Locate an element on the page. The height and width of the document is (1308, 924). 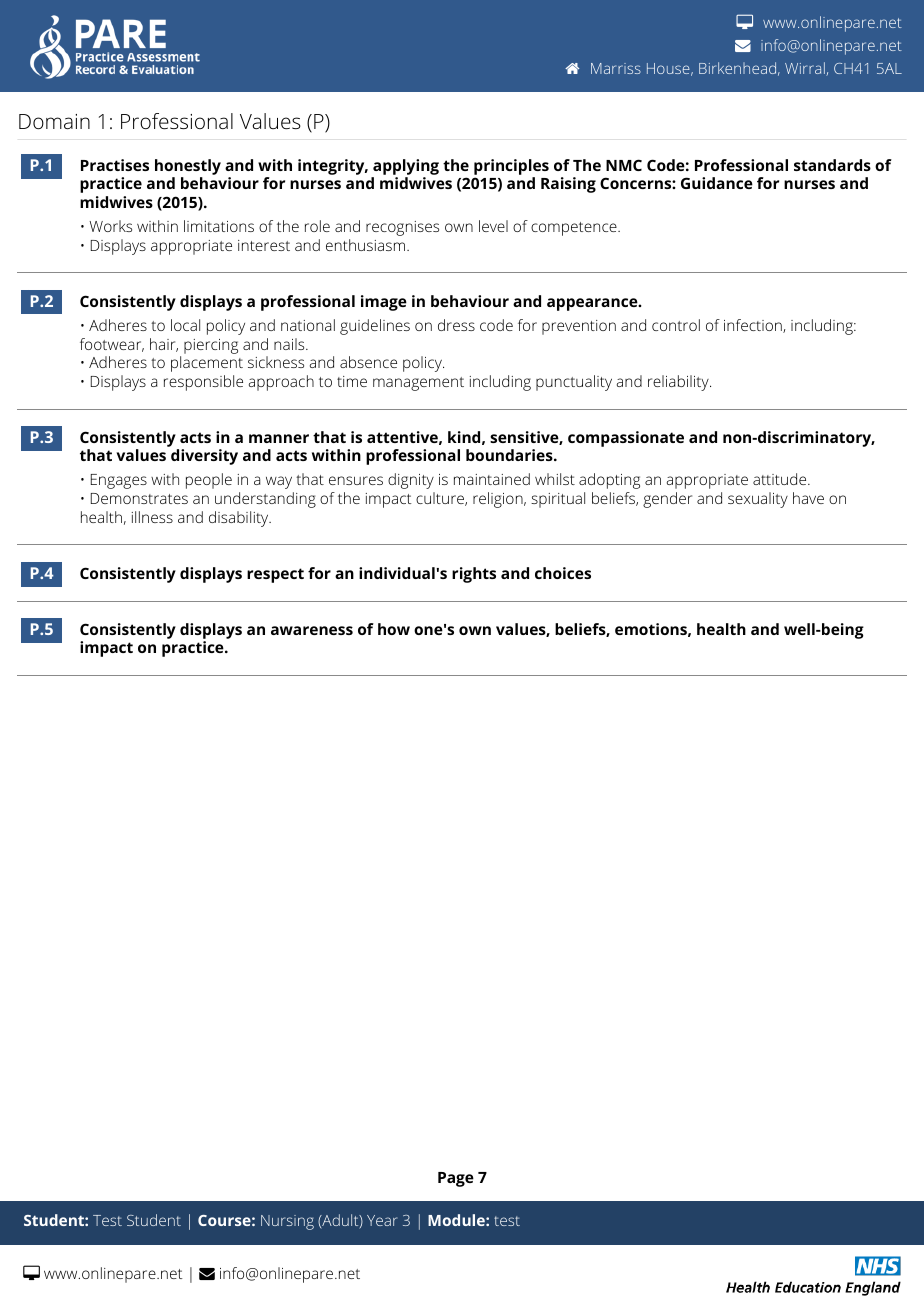
how is located at coordinates (394, 629).
